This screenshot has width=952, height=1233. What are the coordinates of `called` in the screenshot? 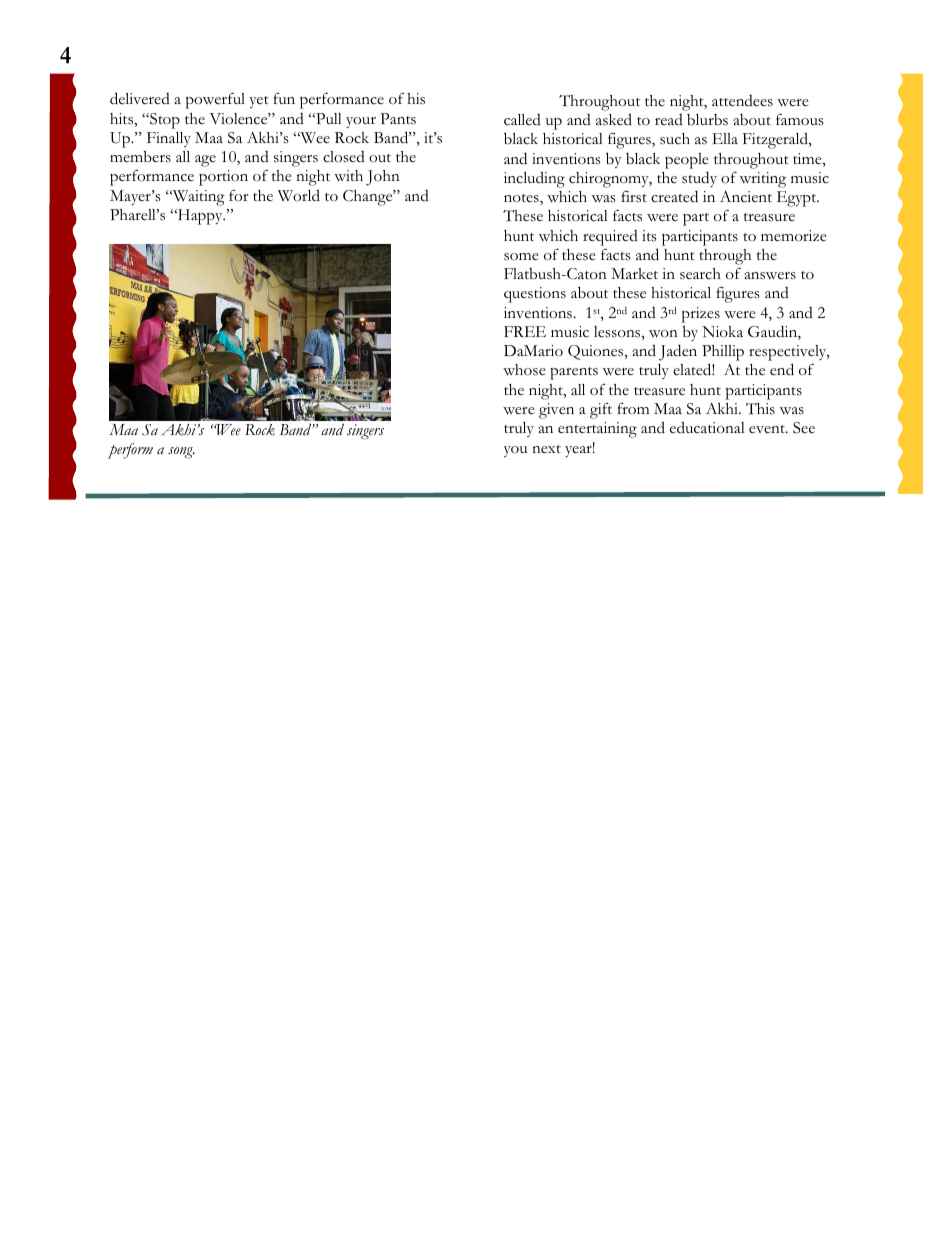 It's located at (522, 120).
